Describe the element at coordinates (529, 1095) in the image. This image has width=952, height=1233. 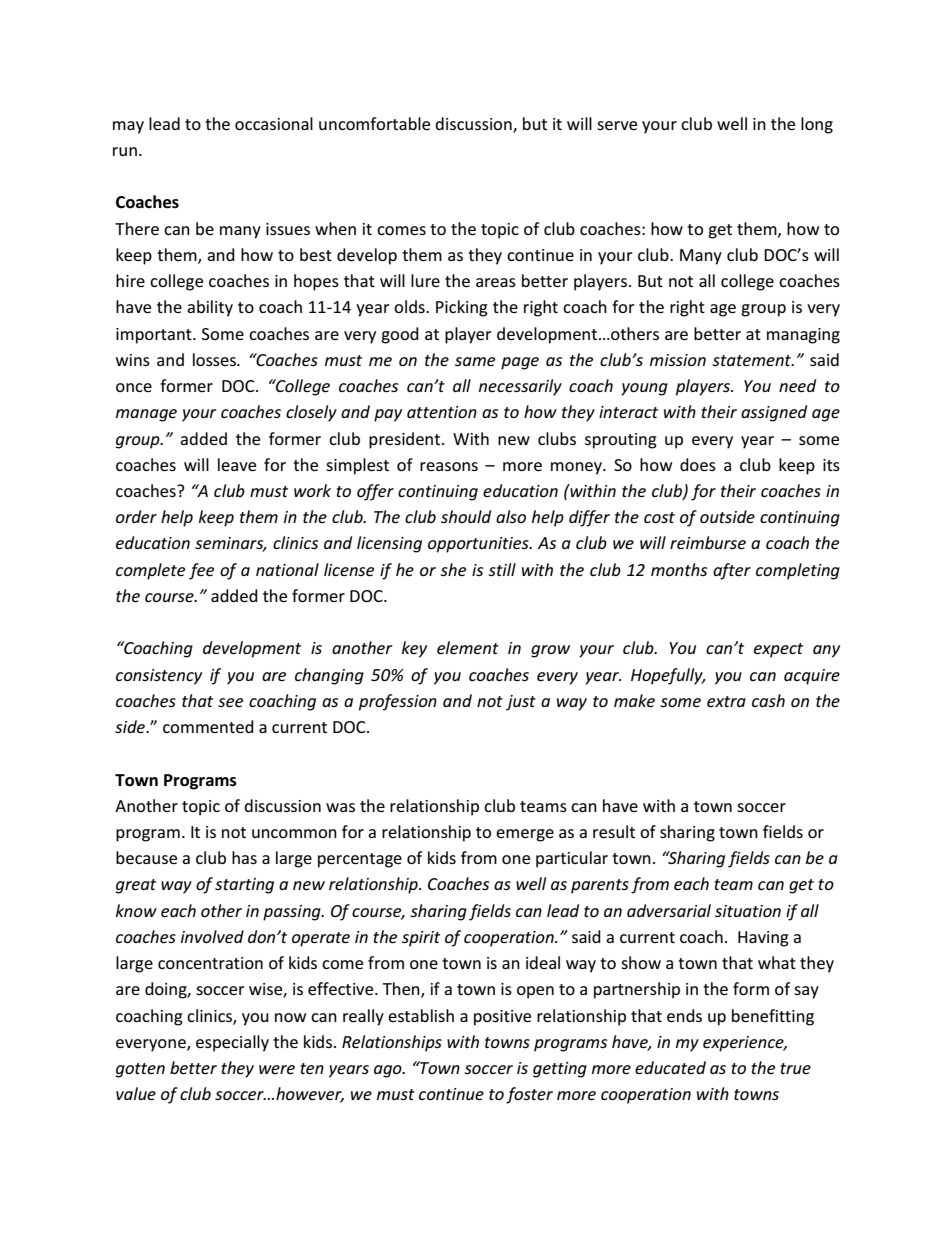
I see `foster` at that location.
